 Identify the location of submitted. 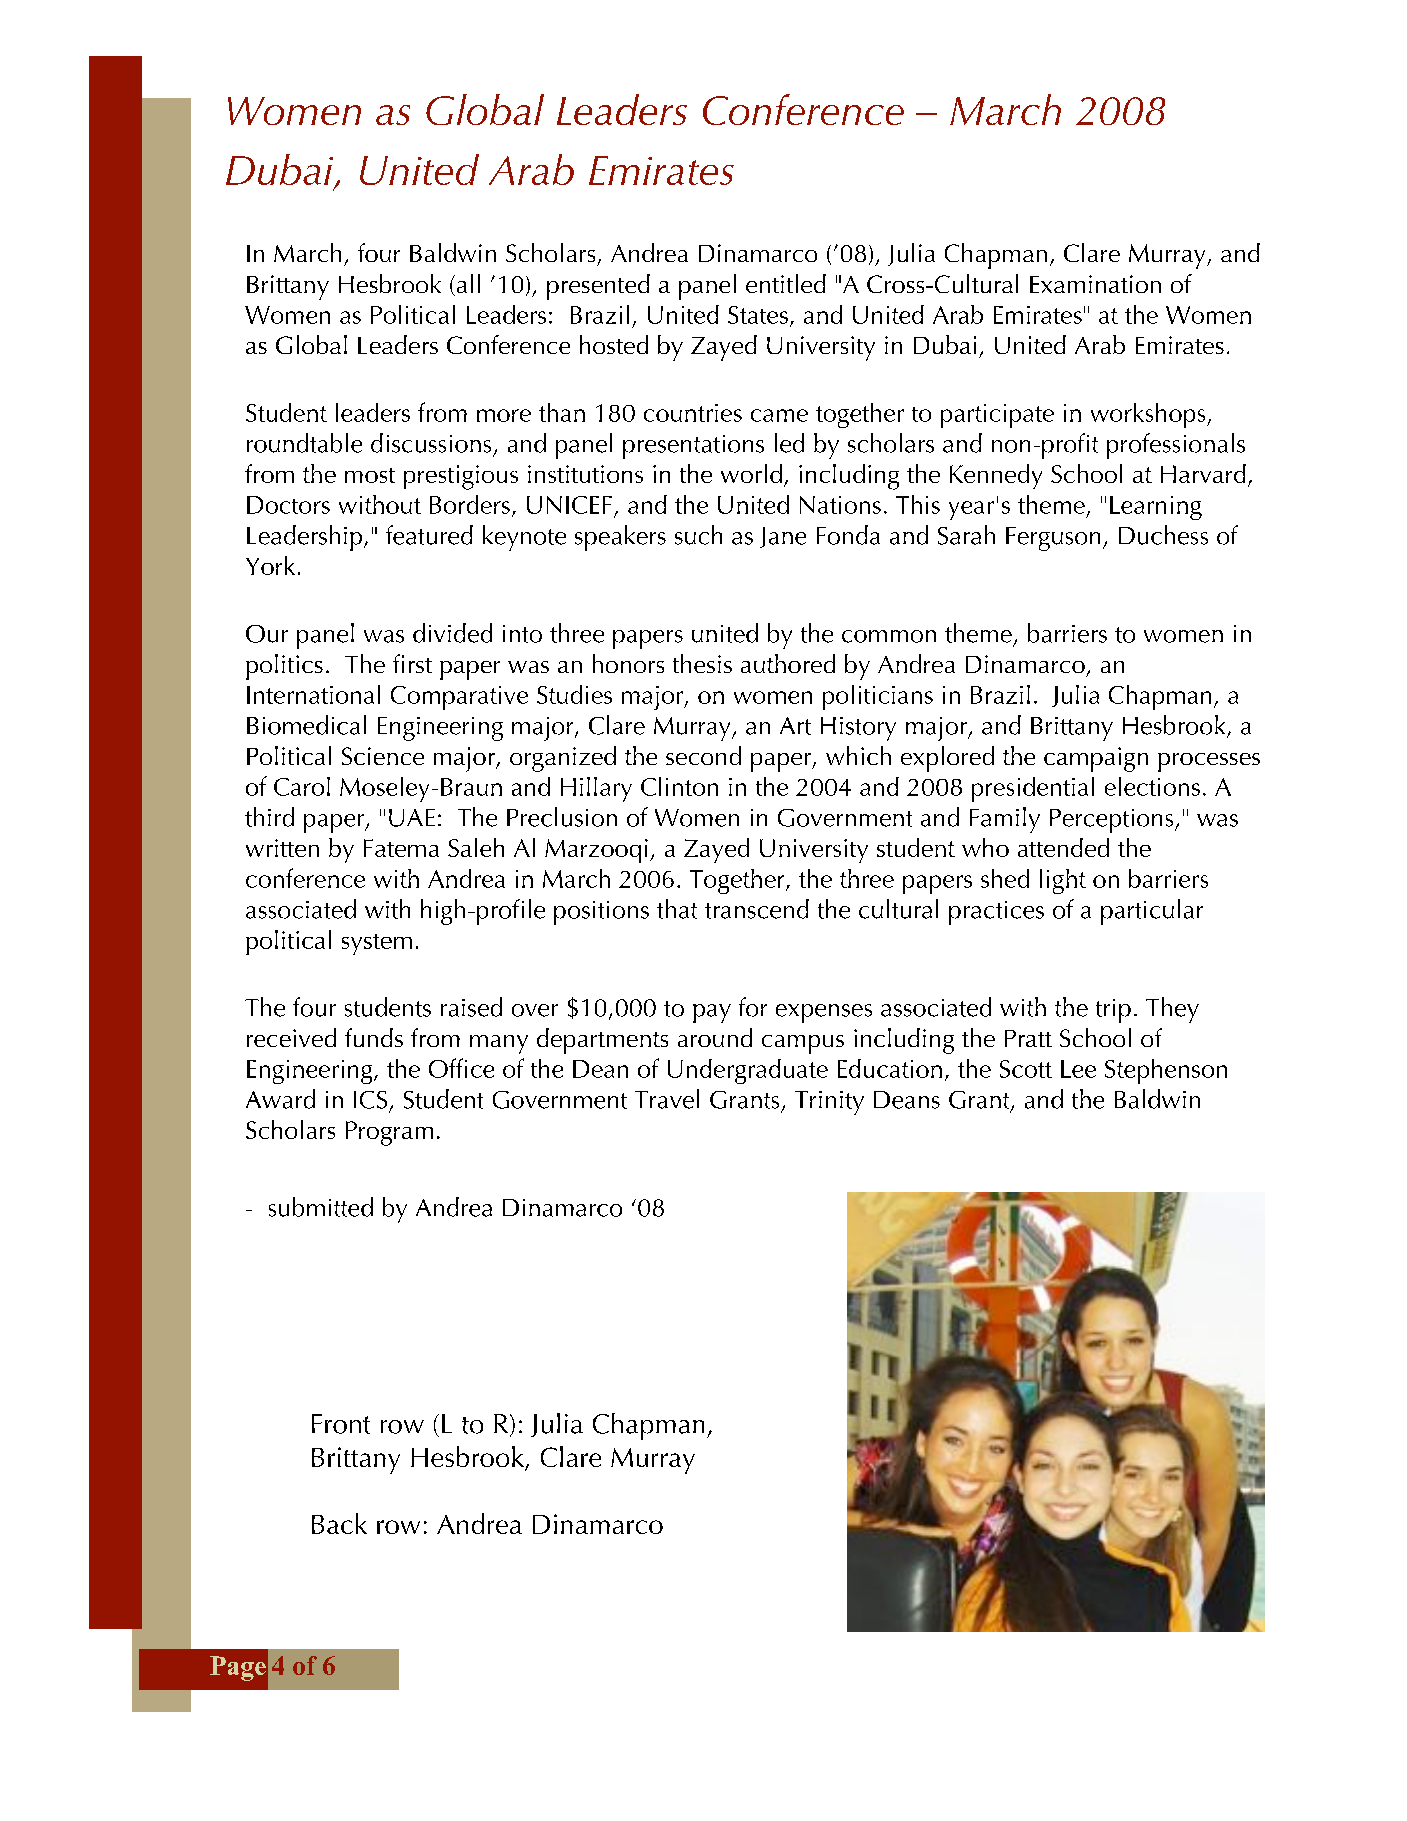
(321, 1207).
